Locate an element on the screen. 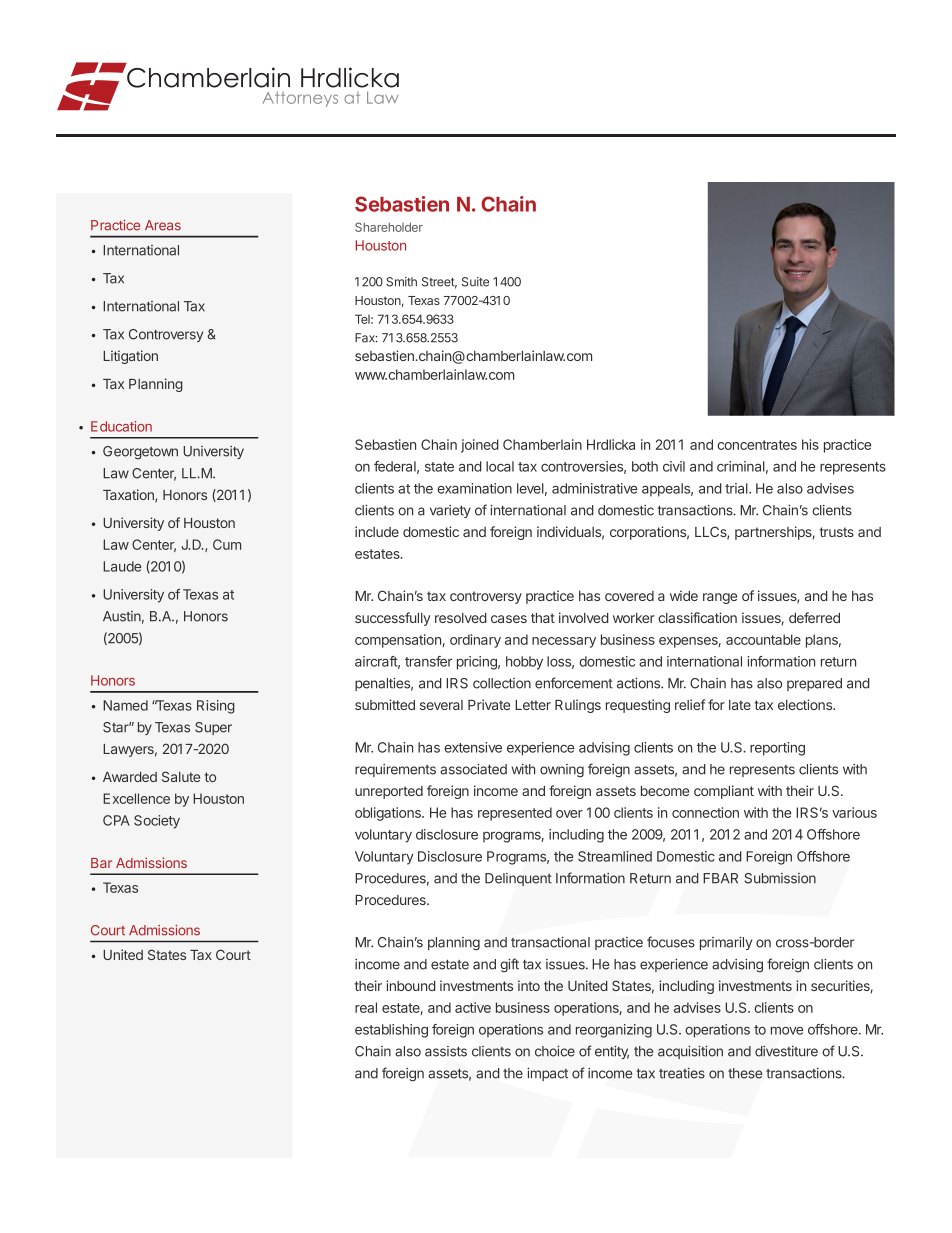  concentrates is located at coordinates (757, 445).
